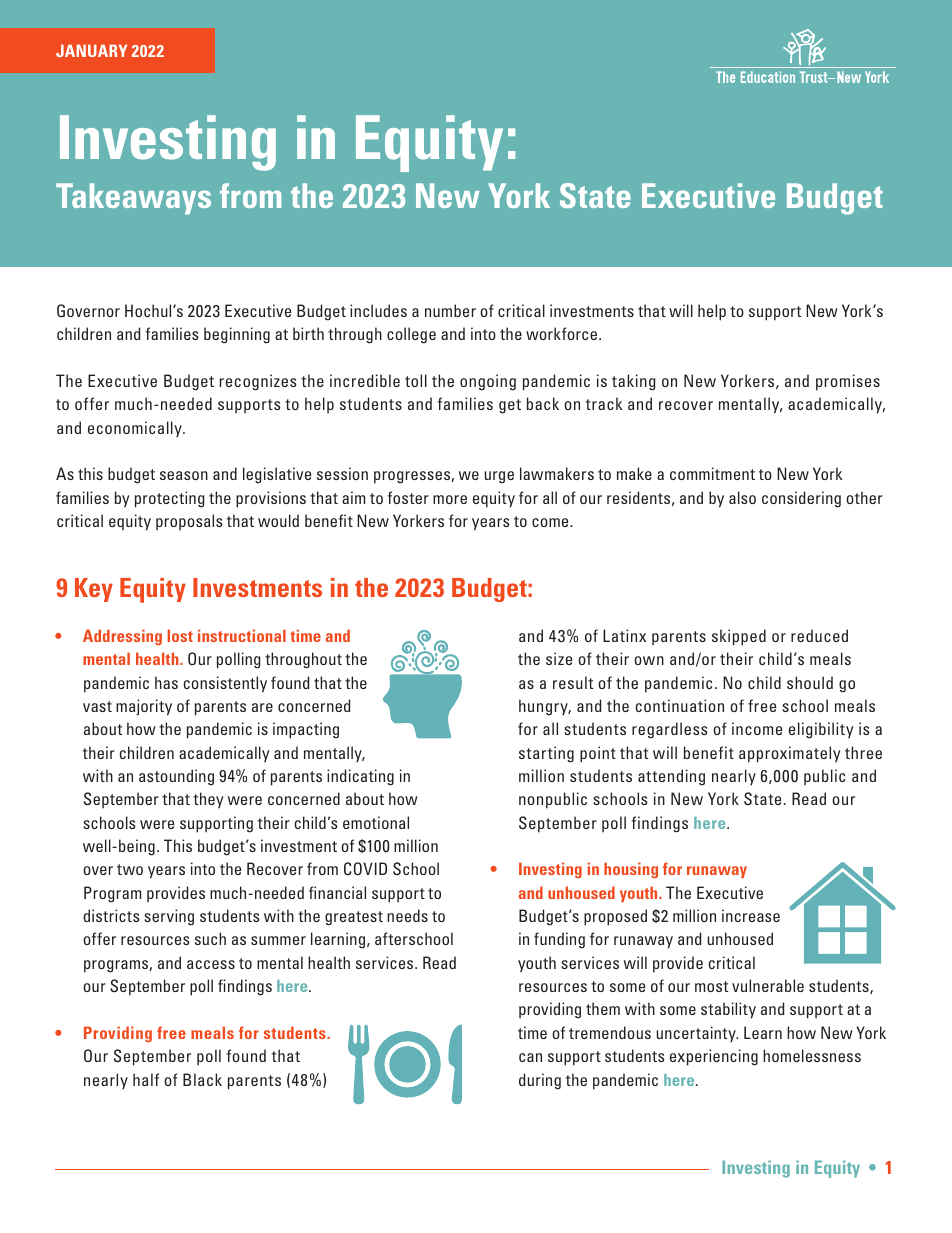 The image size is (952, 1233). Describe the element at coordinates (91, 50) in the document. I see `JANUARY` at that location.
